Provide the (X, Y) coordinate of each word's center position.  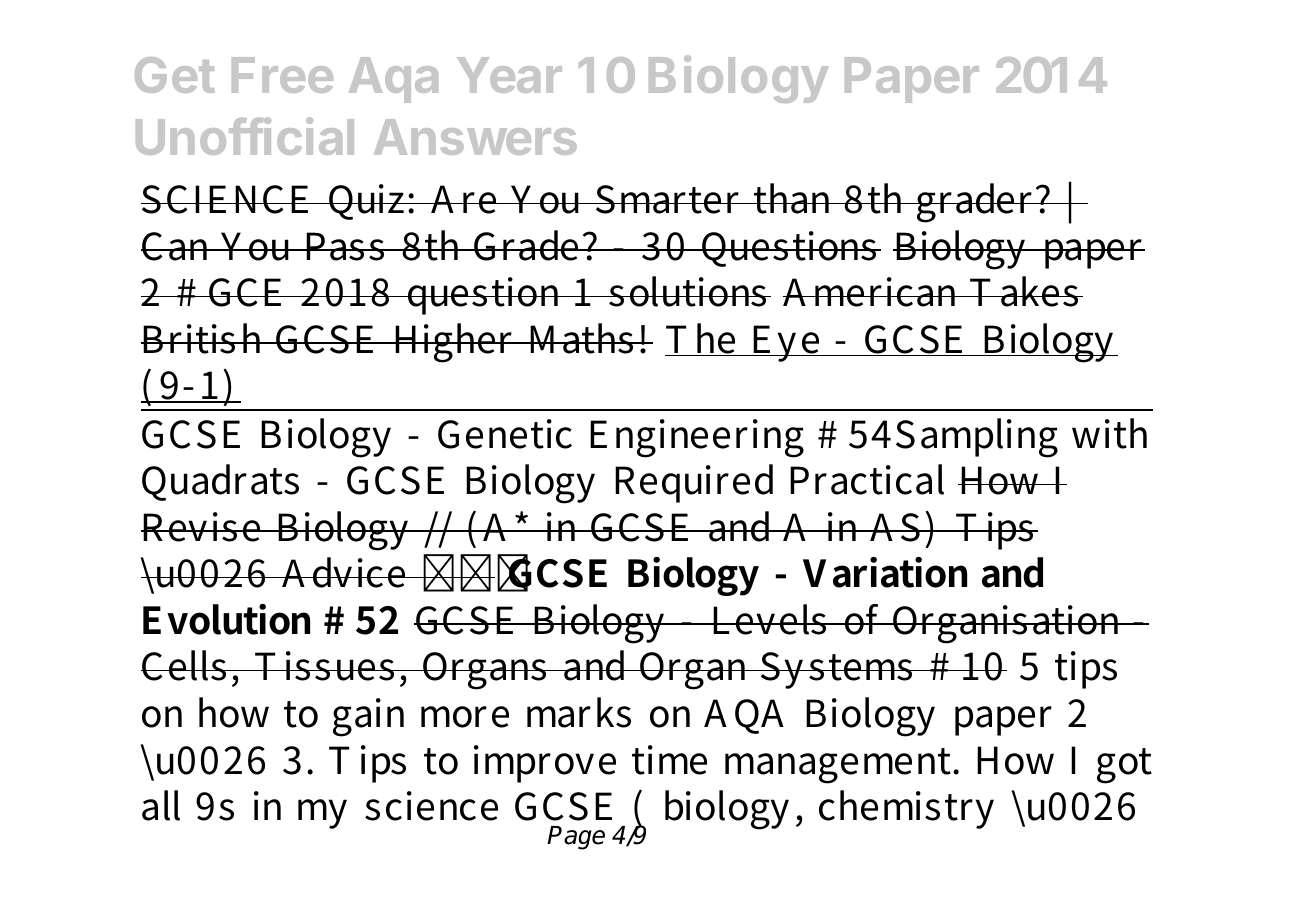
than (794, 198)
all (161, 805)
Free (282, 75)
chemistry (906, 809)
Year (509, 75)
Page (576, 838)
